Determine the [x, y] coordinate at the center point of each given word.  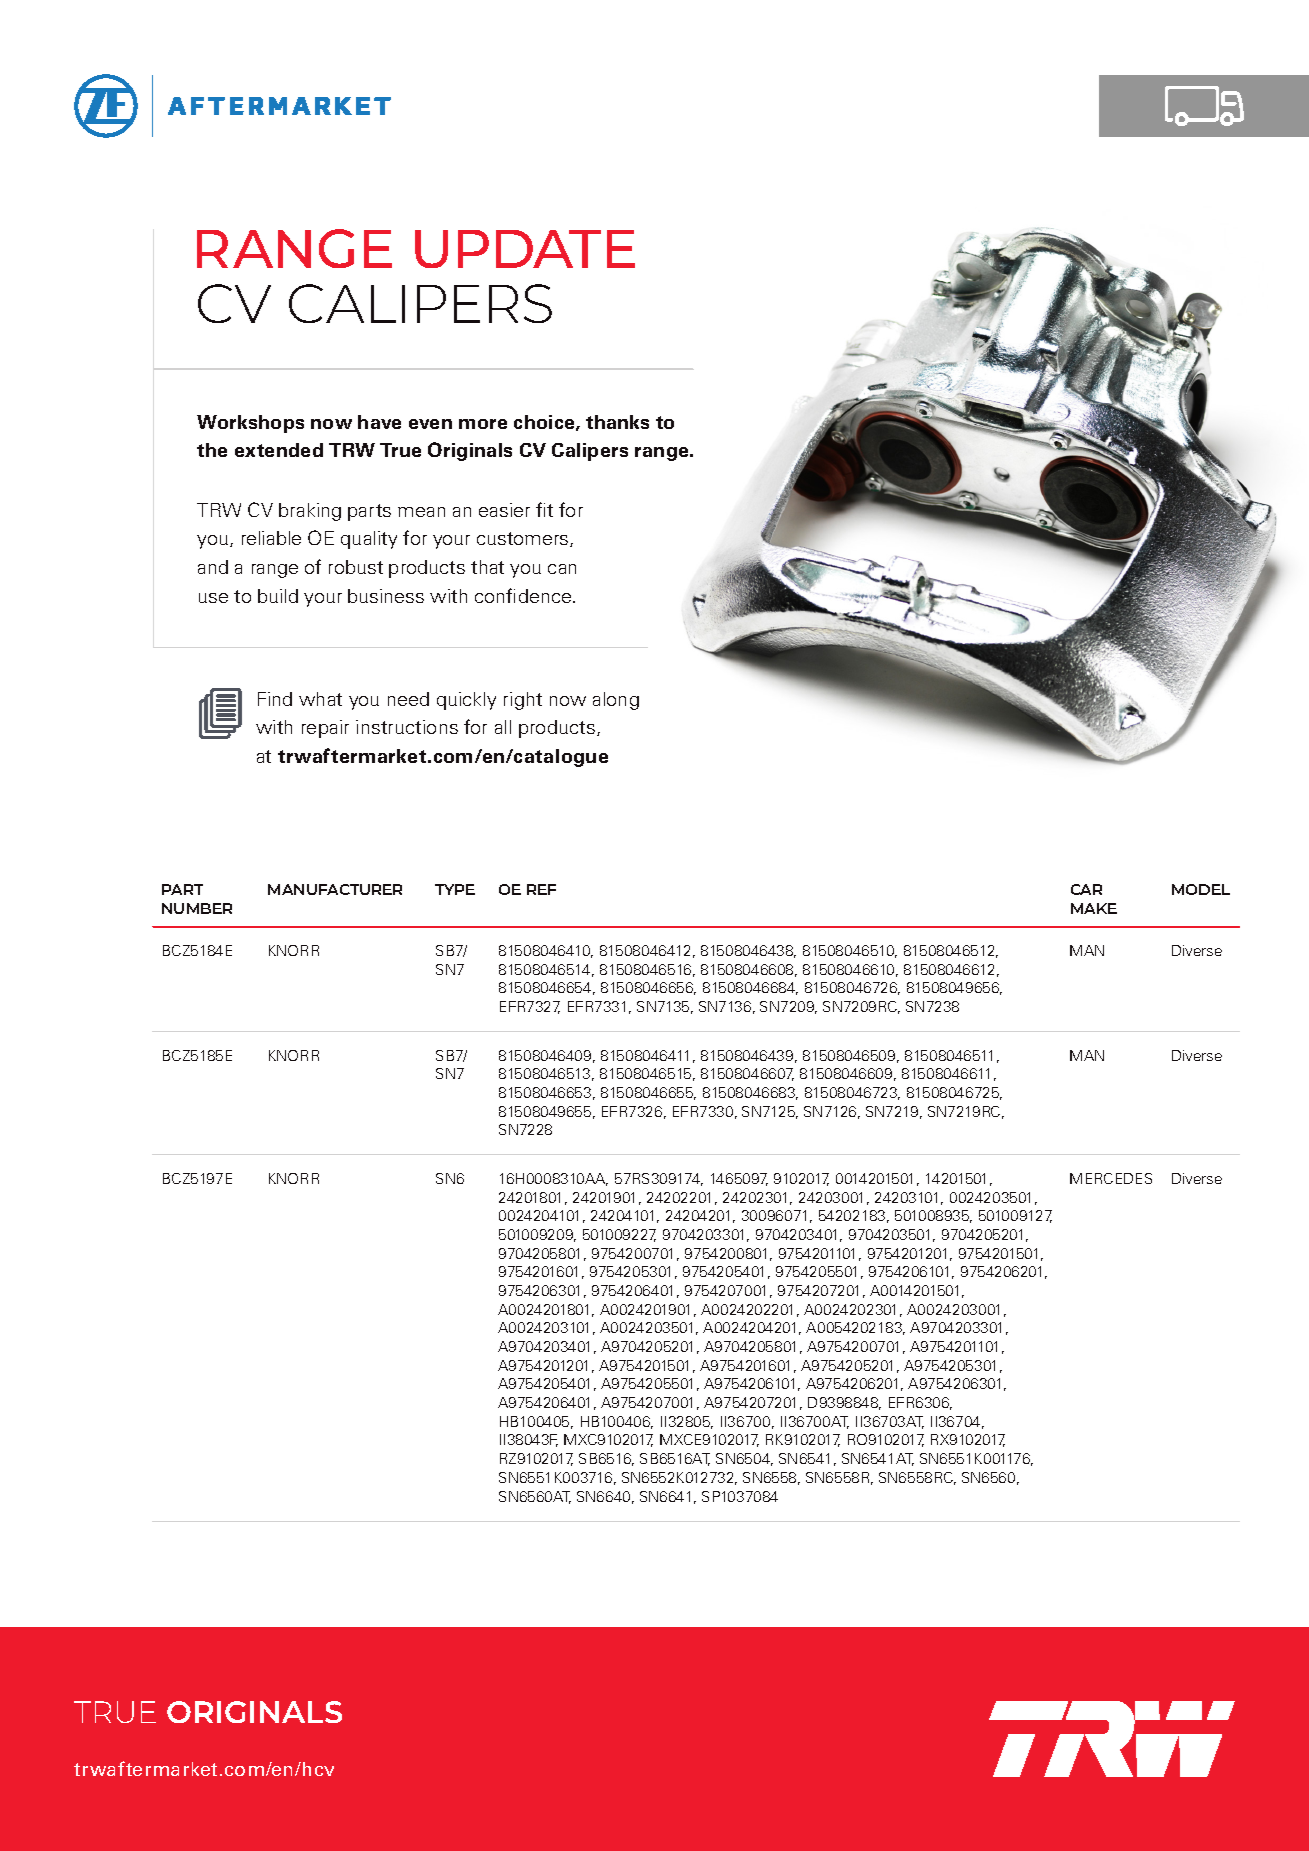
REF [541, 889]
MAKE [1094, 908]
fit [544, 509]
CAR [1086, 889]
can [562, 569]
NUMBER [197, 908]
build [278, 596]
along [616, 701]
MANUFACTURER [335, 889]
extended [279, 450]
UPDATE [525, 249]
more [483, 424]
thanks [617, 422]
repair [325, 729]
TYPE [455, 889]
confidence [523, 595]
